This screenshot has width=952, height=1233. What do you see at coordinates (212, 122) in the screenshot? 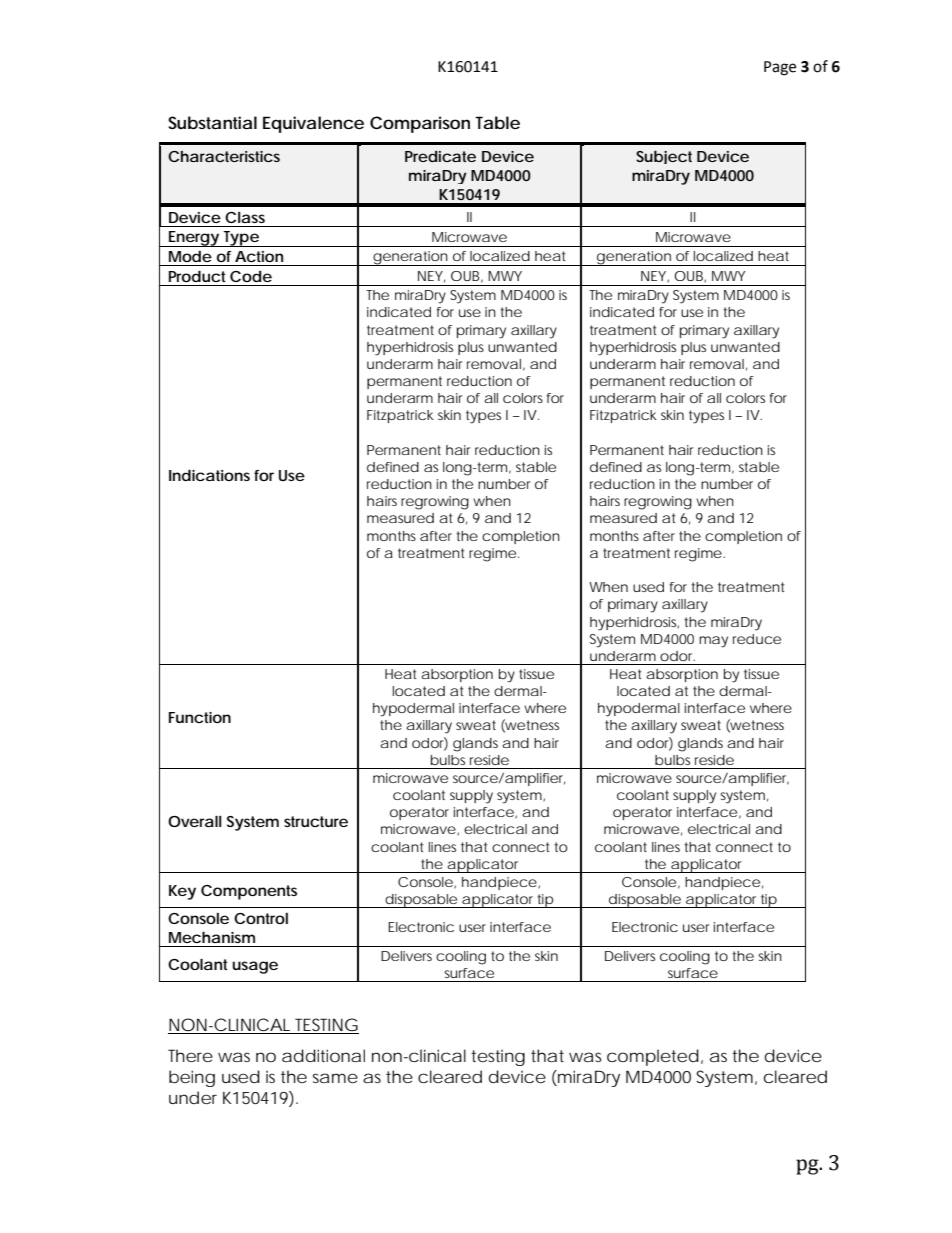
I see `Substantial` at bounding box center [212, 122].
